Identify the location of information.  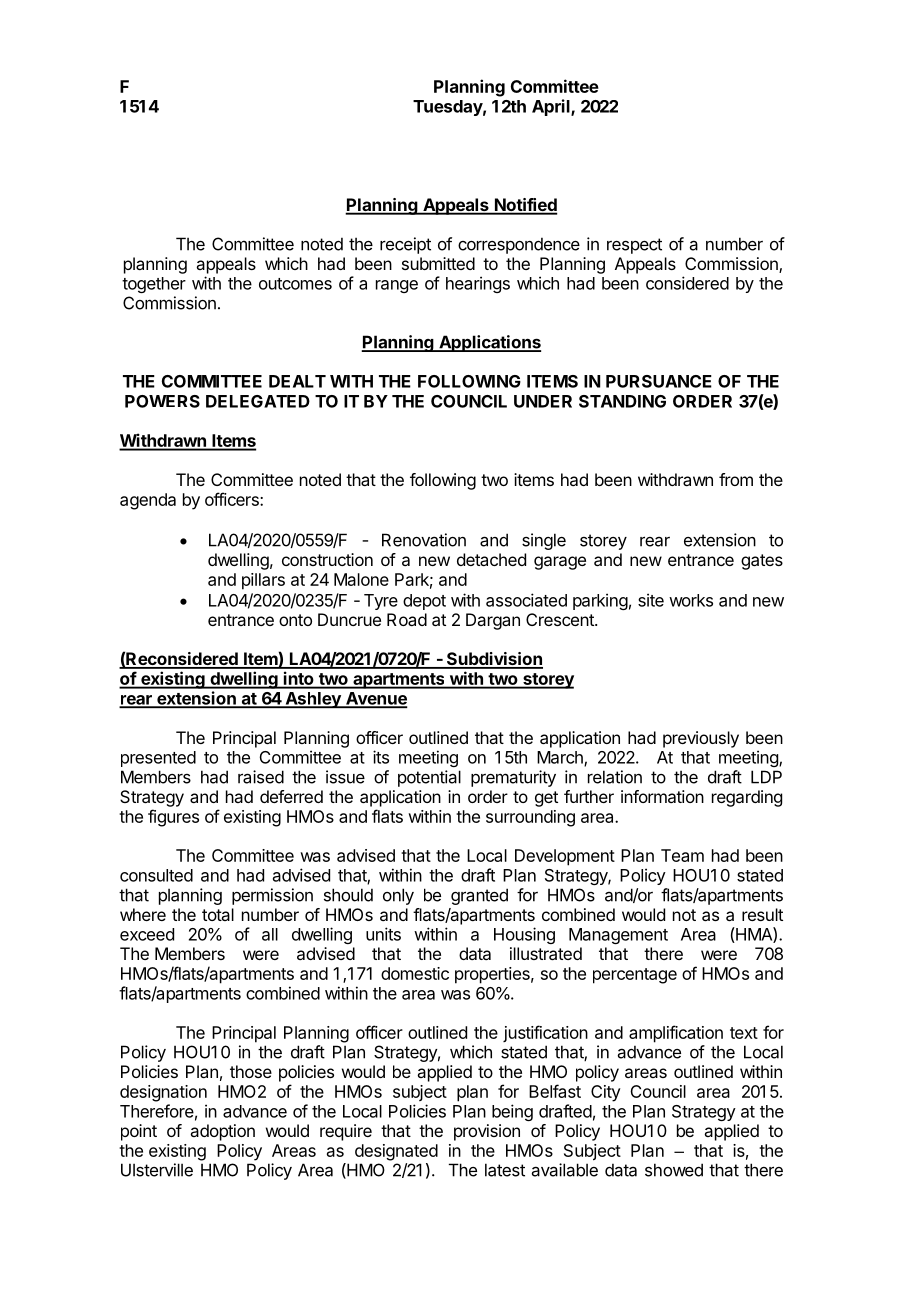
(662, 796).
